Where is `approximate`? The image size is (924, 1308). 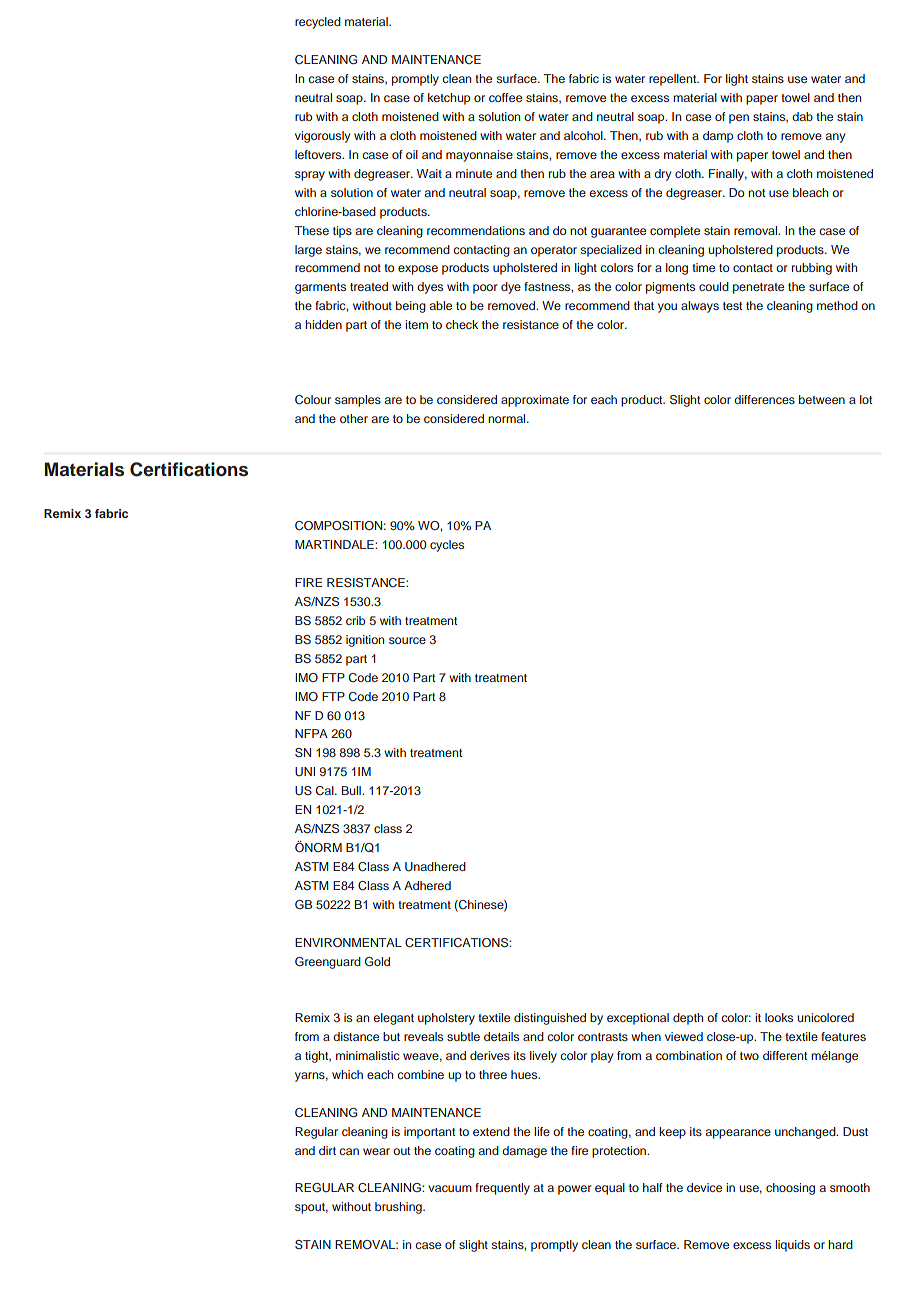
approximate is located at coordinates (535, 401).
